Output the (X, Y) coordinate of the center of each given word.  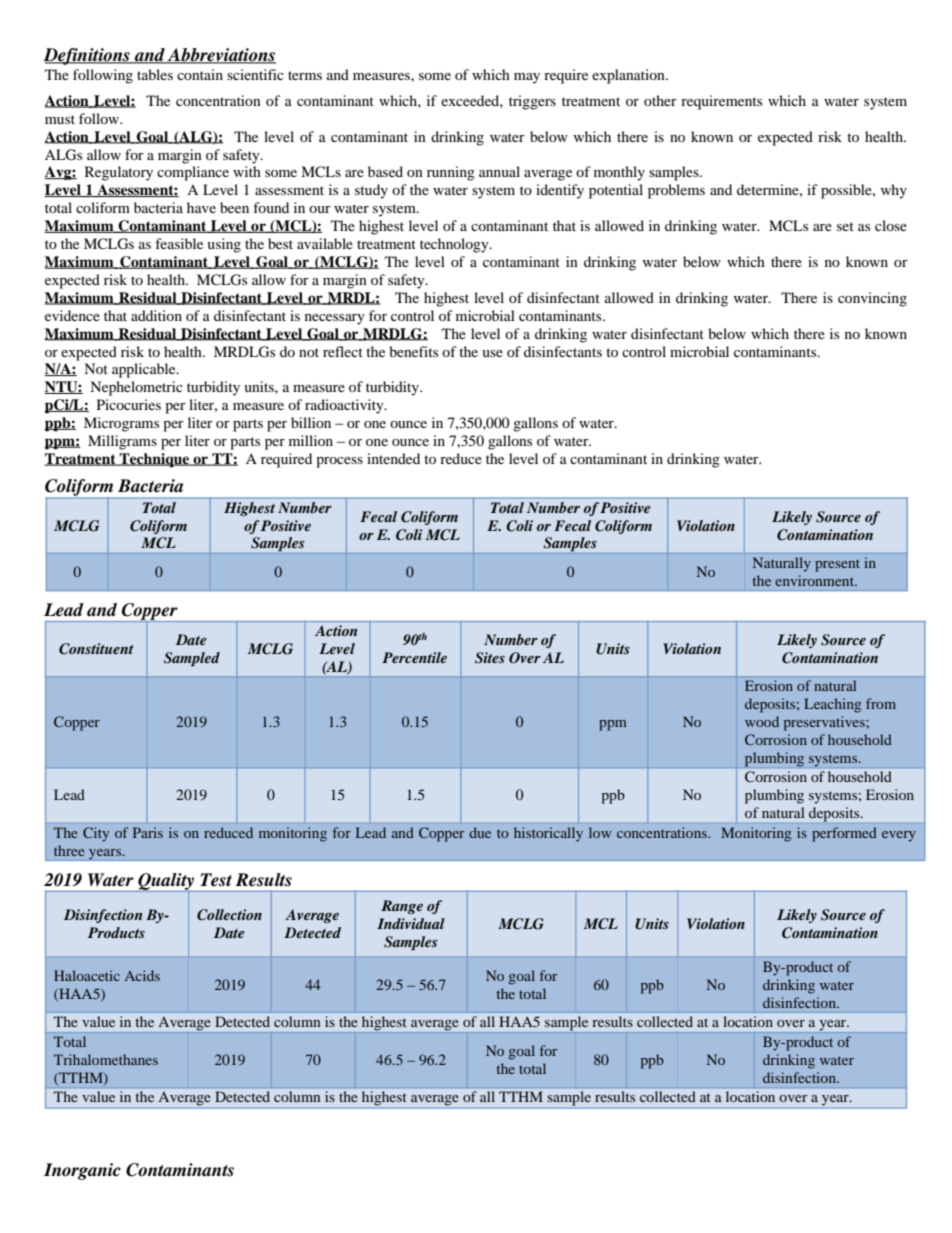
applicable (145, 370)
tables (155, 74)
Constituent (96, 649)
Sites (490, 658)
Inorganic (82, 1171)
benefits (413, 351)
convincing (872, 299)
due (480, 832)
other (660, 100)
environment (816, 580)
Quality (166, 882)
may (527, 78)
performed (844, 834)
